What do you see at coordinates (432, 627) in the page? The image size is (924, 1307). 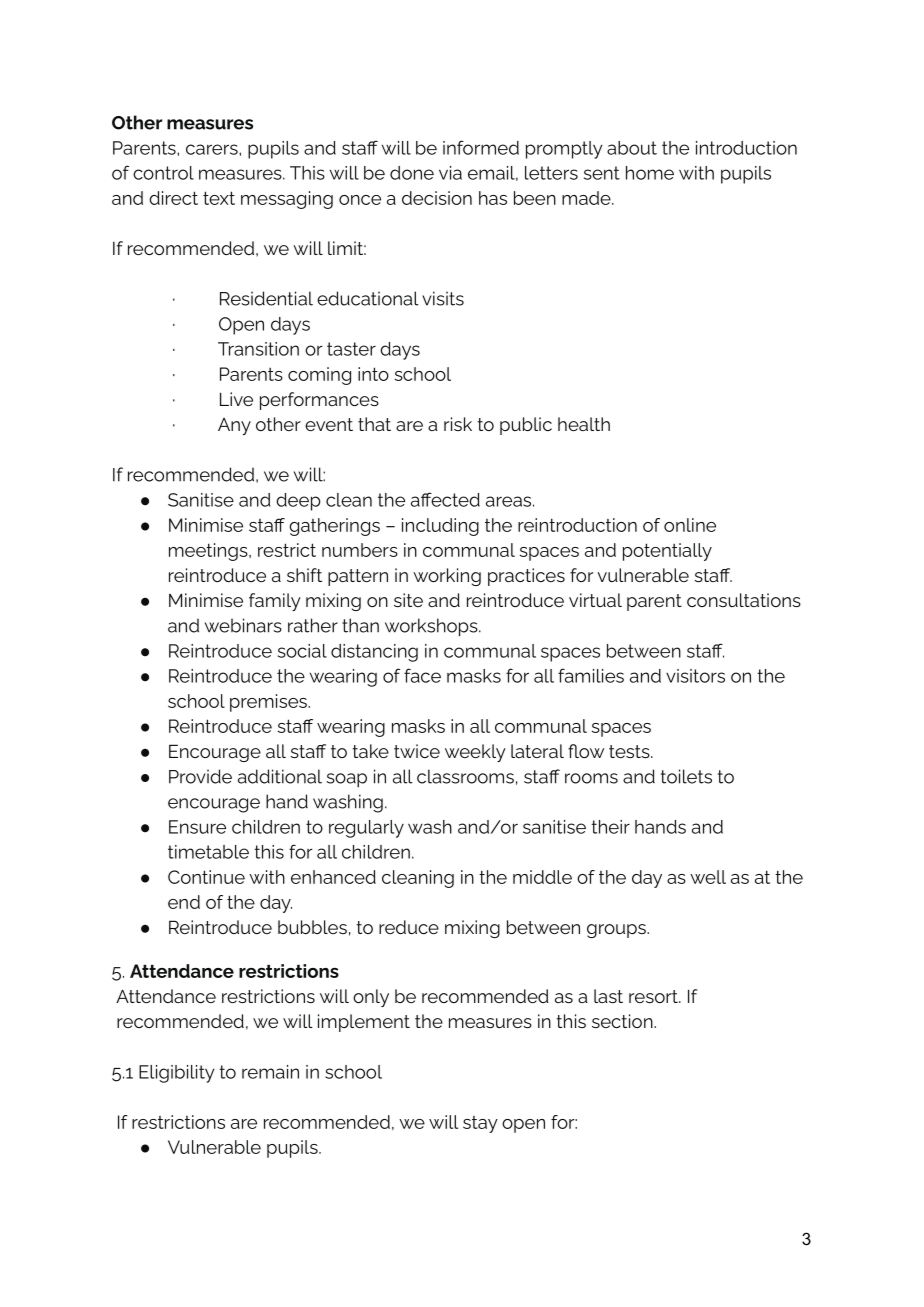 I see `workshops` at bounding box center [432, 627].
